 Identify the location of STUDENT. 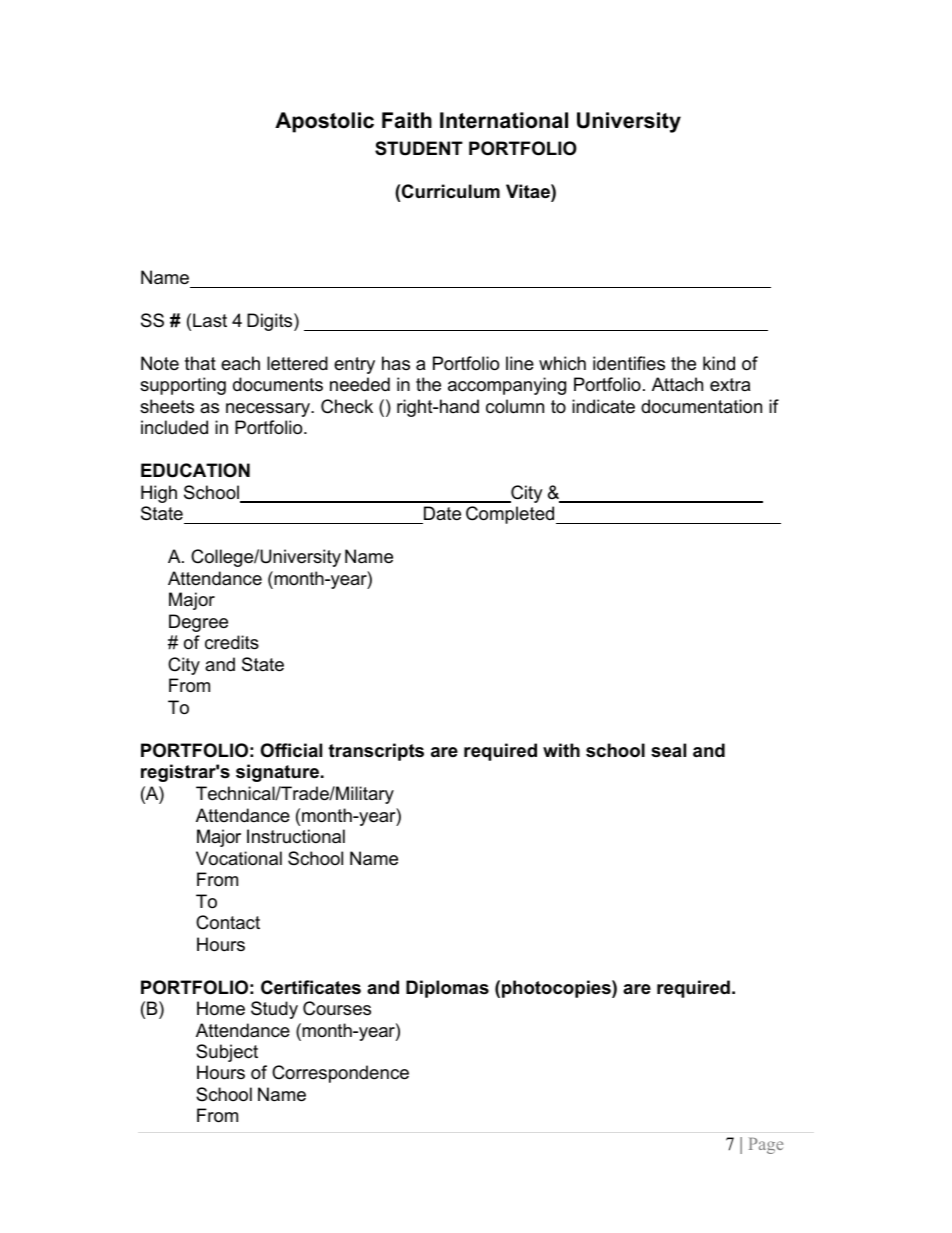
(419, 148).
